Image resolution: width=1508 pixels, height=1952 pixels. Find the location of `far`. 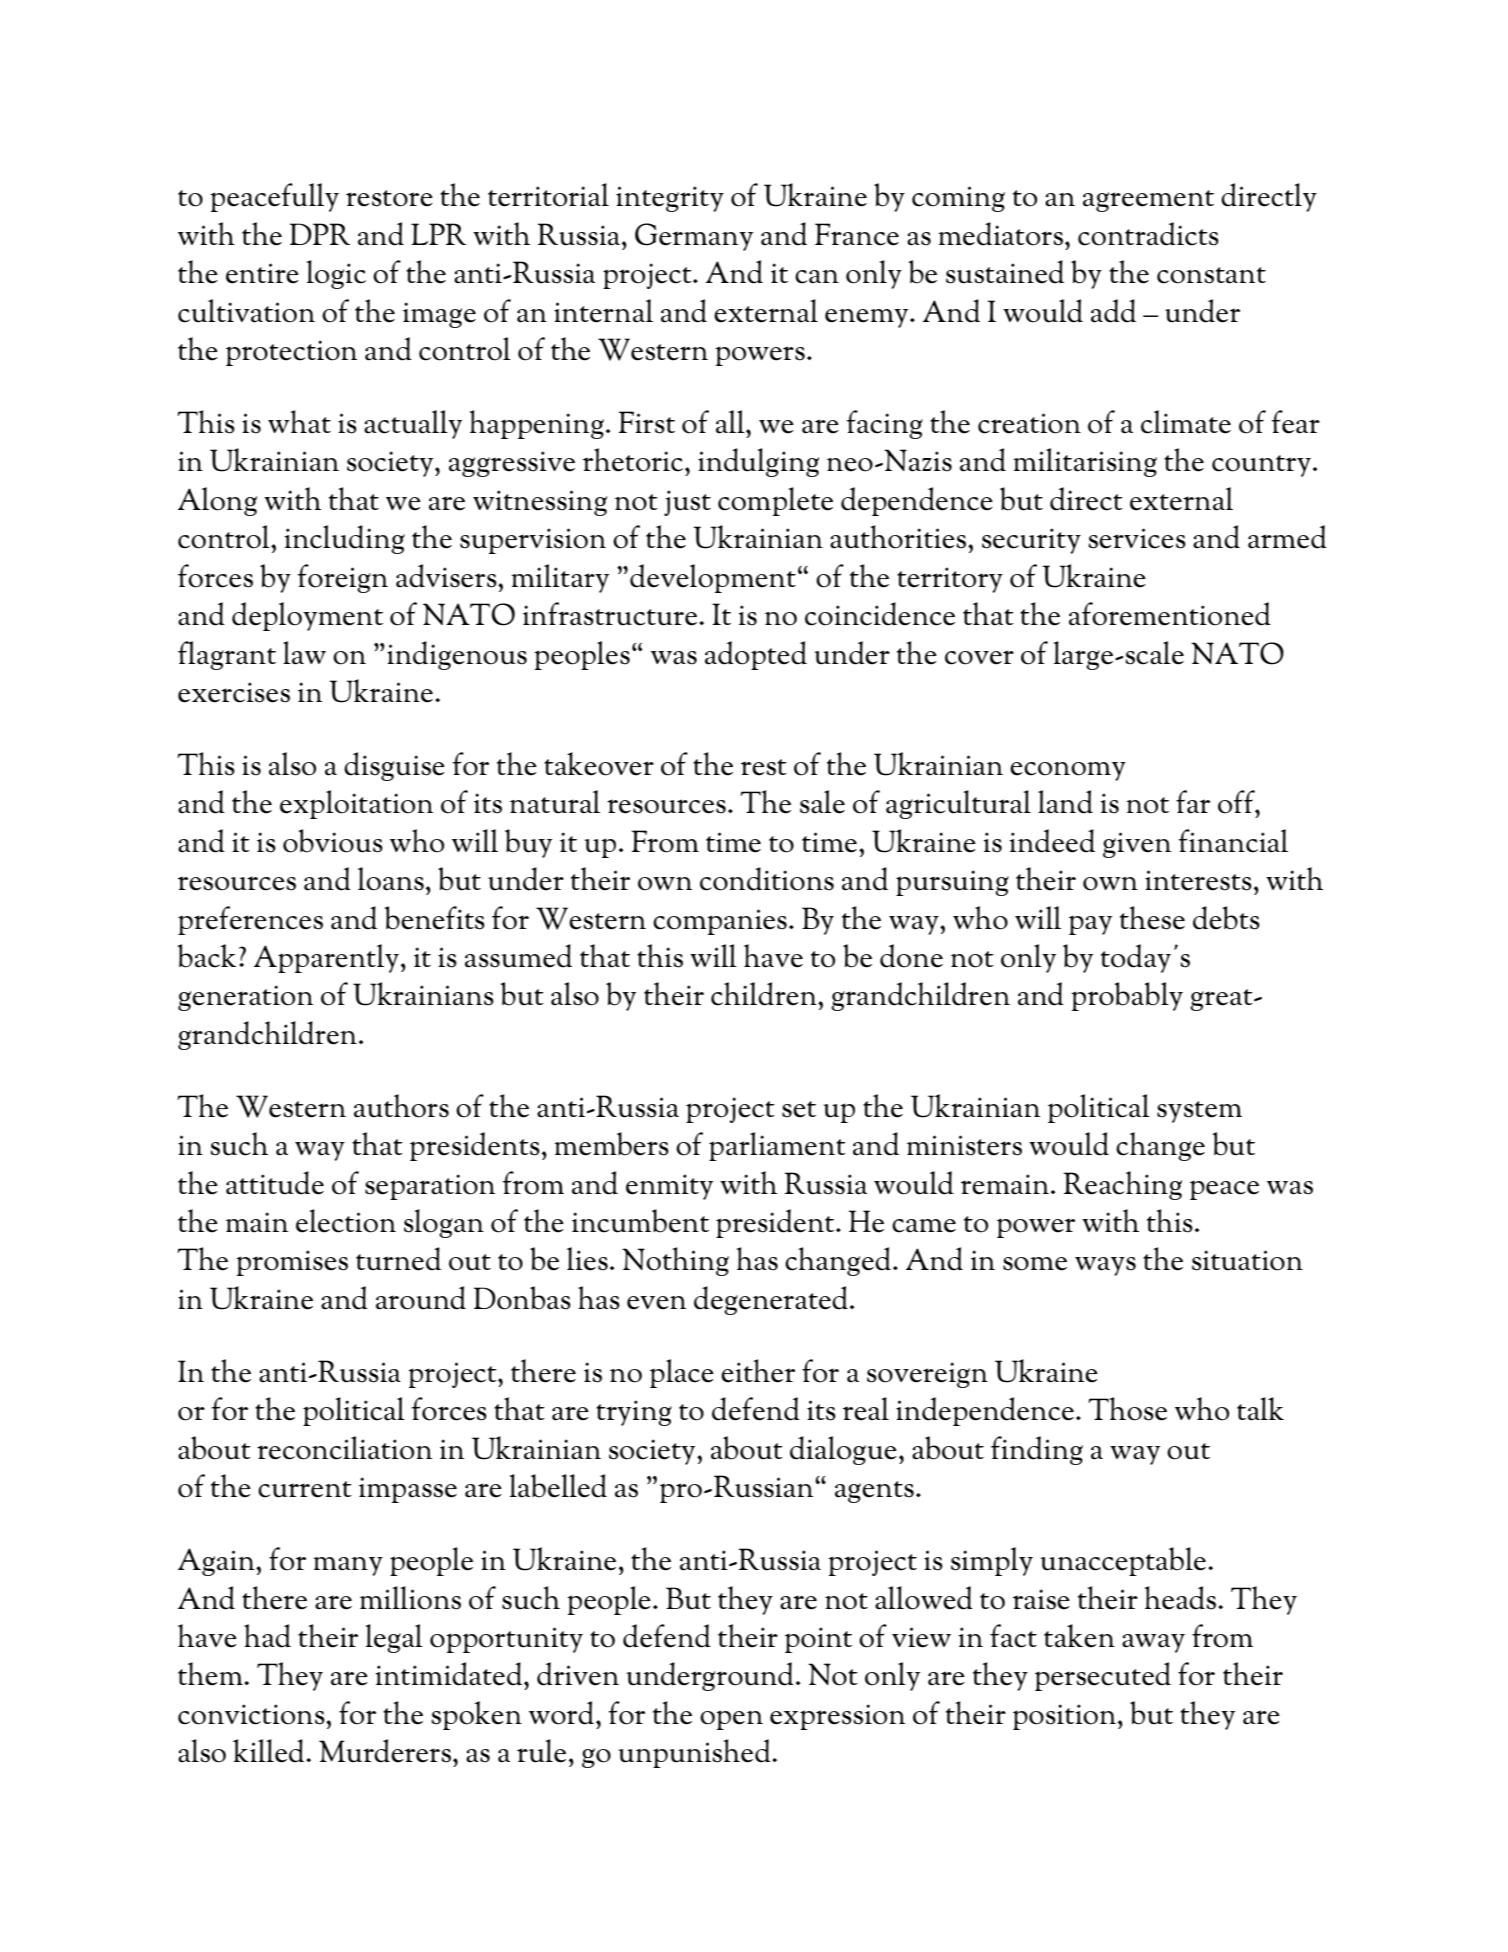

far is located at coordinates (1193, 802).
